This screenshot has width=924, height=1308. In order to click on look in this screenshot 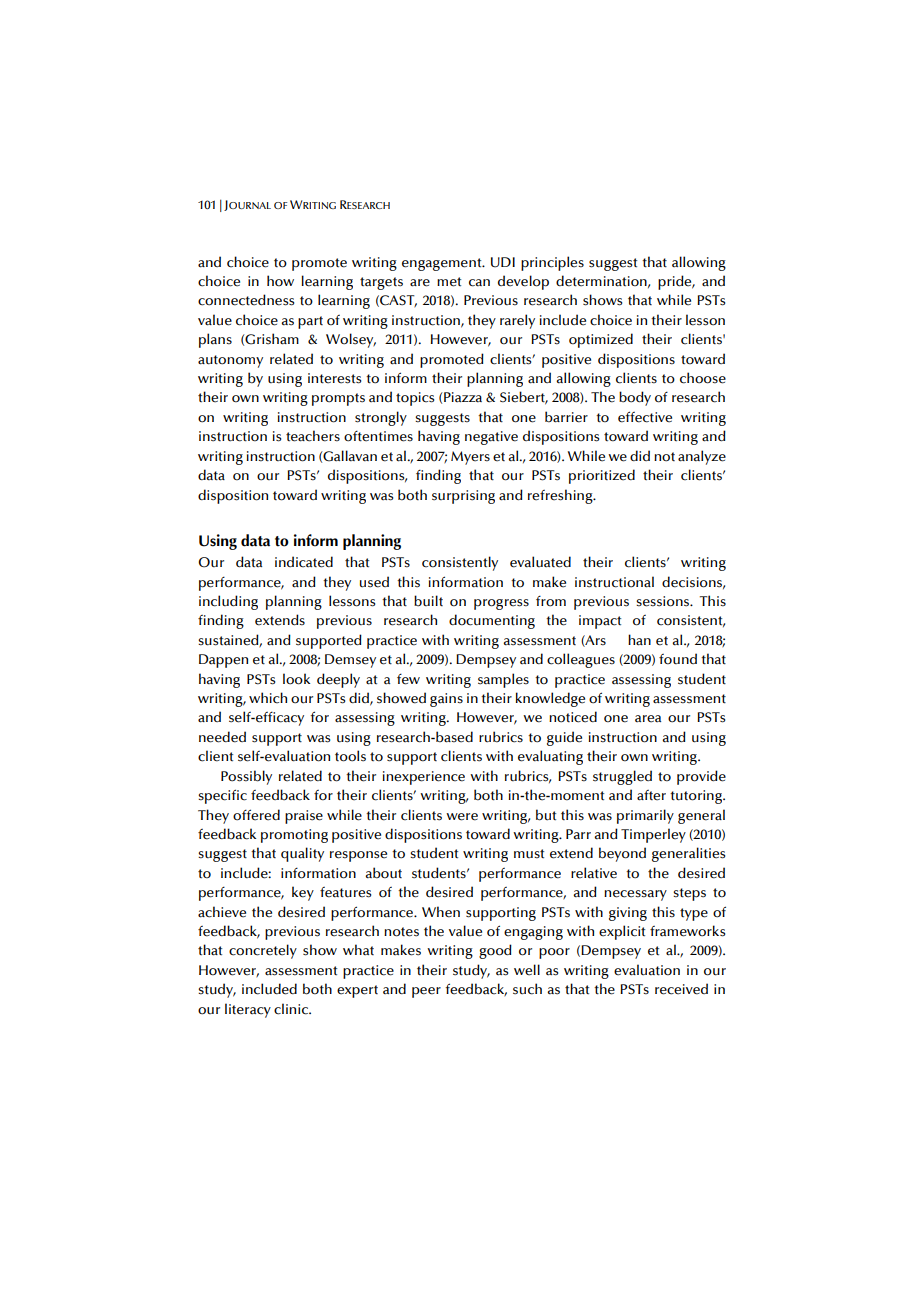, I will do `click(296, 679)`.
